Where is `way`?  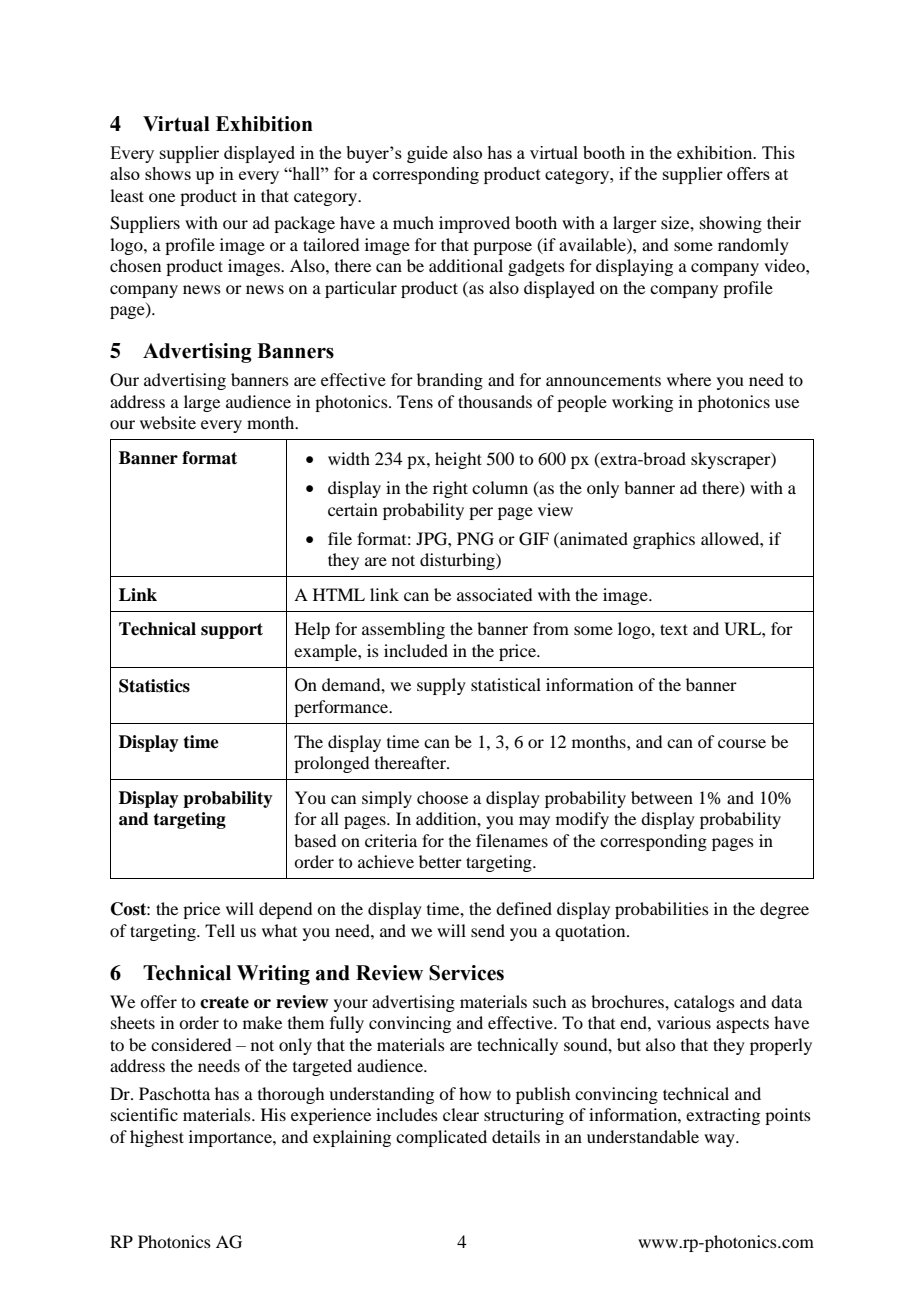
way is located at coordinates (720, 1140).
